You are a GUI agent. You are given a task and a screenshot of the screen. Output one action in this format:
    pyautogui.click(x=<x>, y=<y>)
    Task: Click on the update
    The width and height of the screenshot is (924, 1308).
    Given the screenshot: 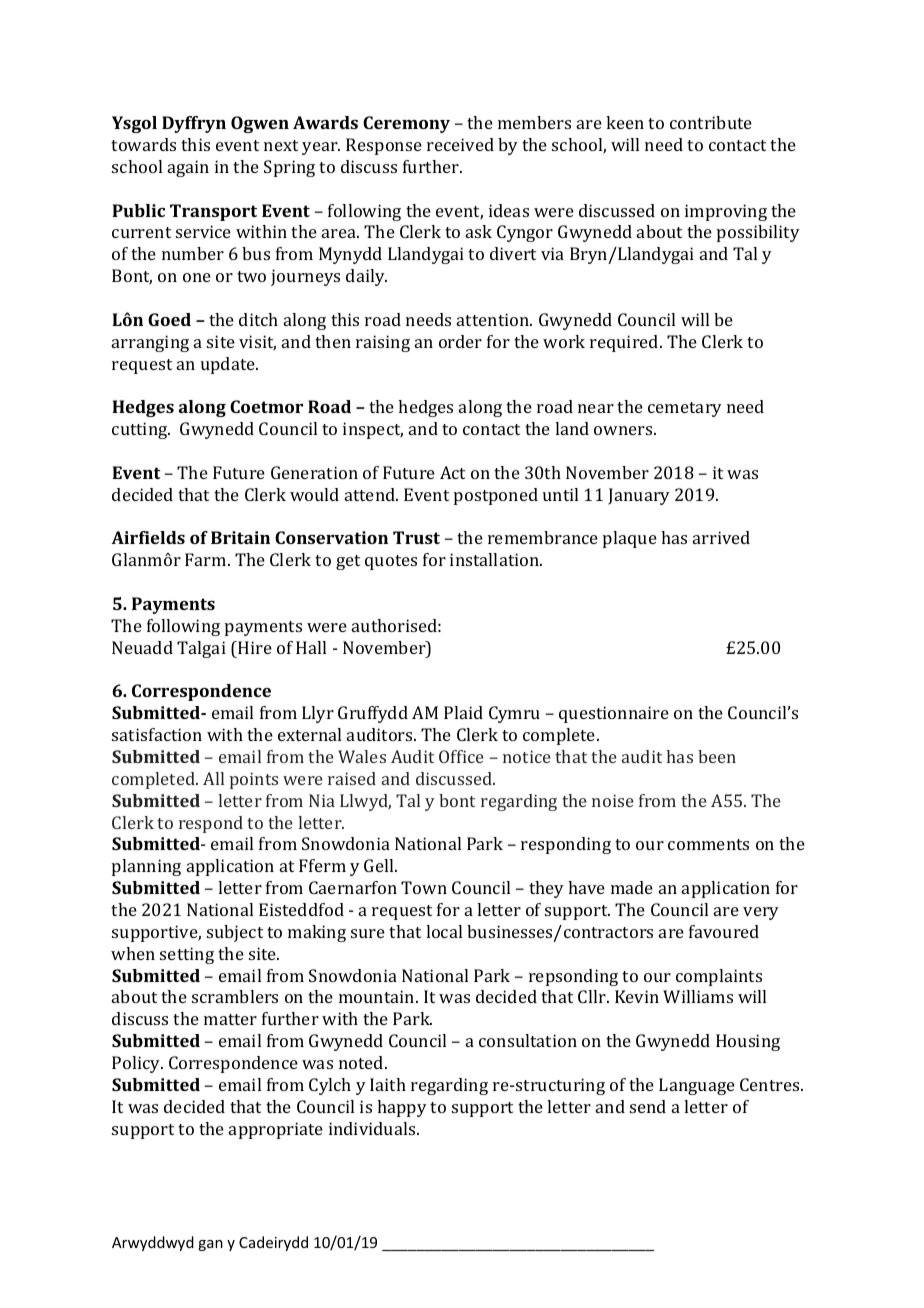 What is the action you would take?
    pyautogui.click(x=229, y=365)
